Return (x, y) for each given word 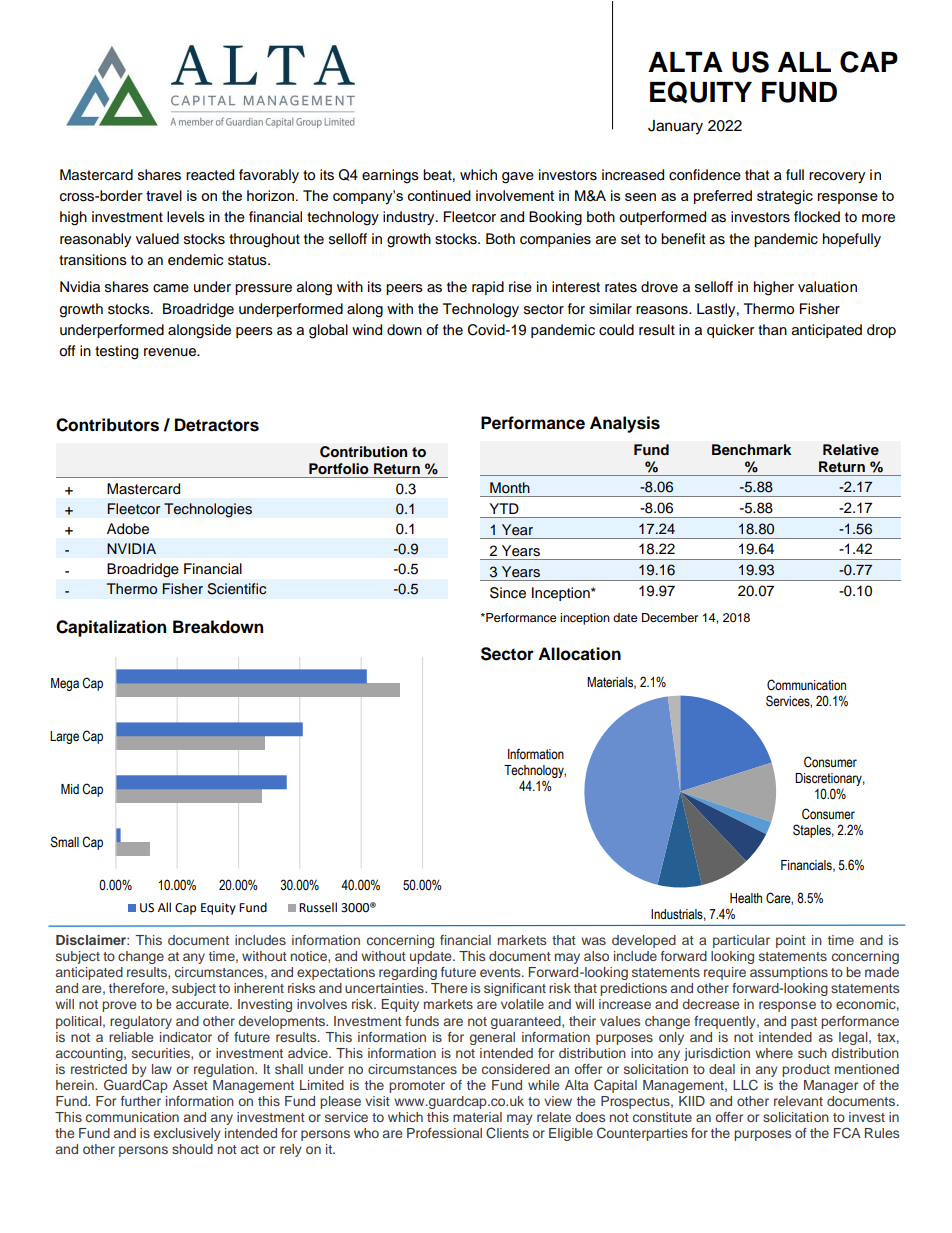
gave (518, 178)
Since (508, 593)
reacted (210, 175)
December (670, 617)
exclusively (187, 1134)
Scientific (236, 589)
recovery (837, 177)
